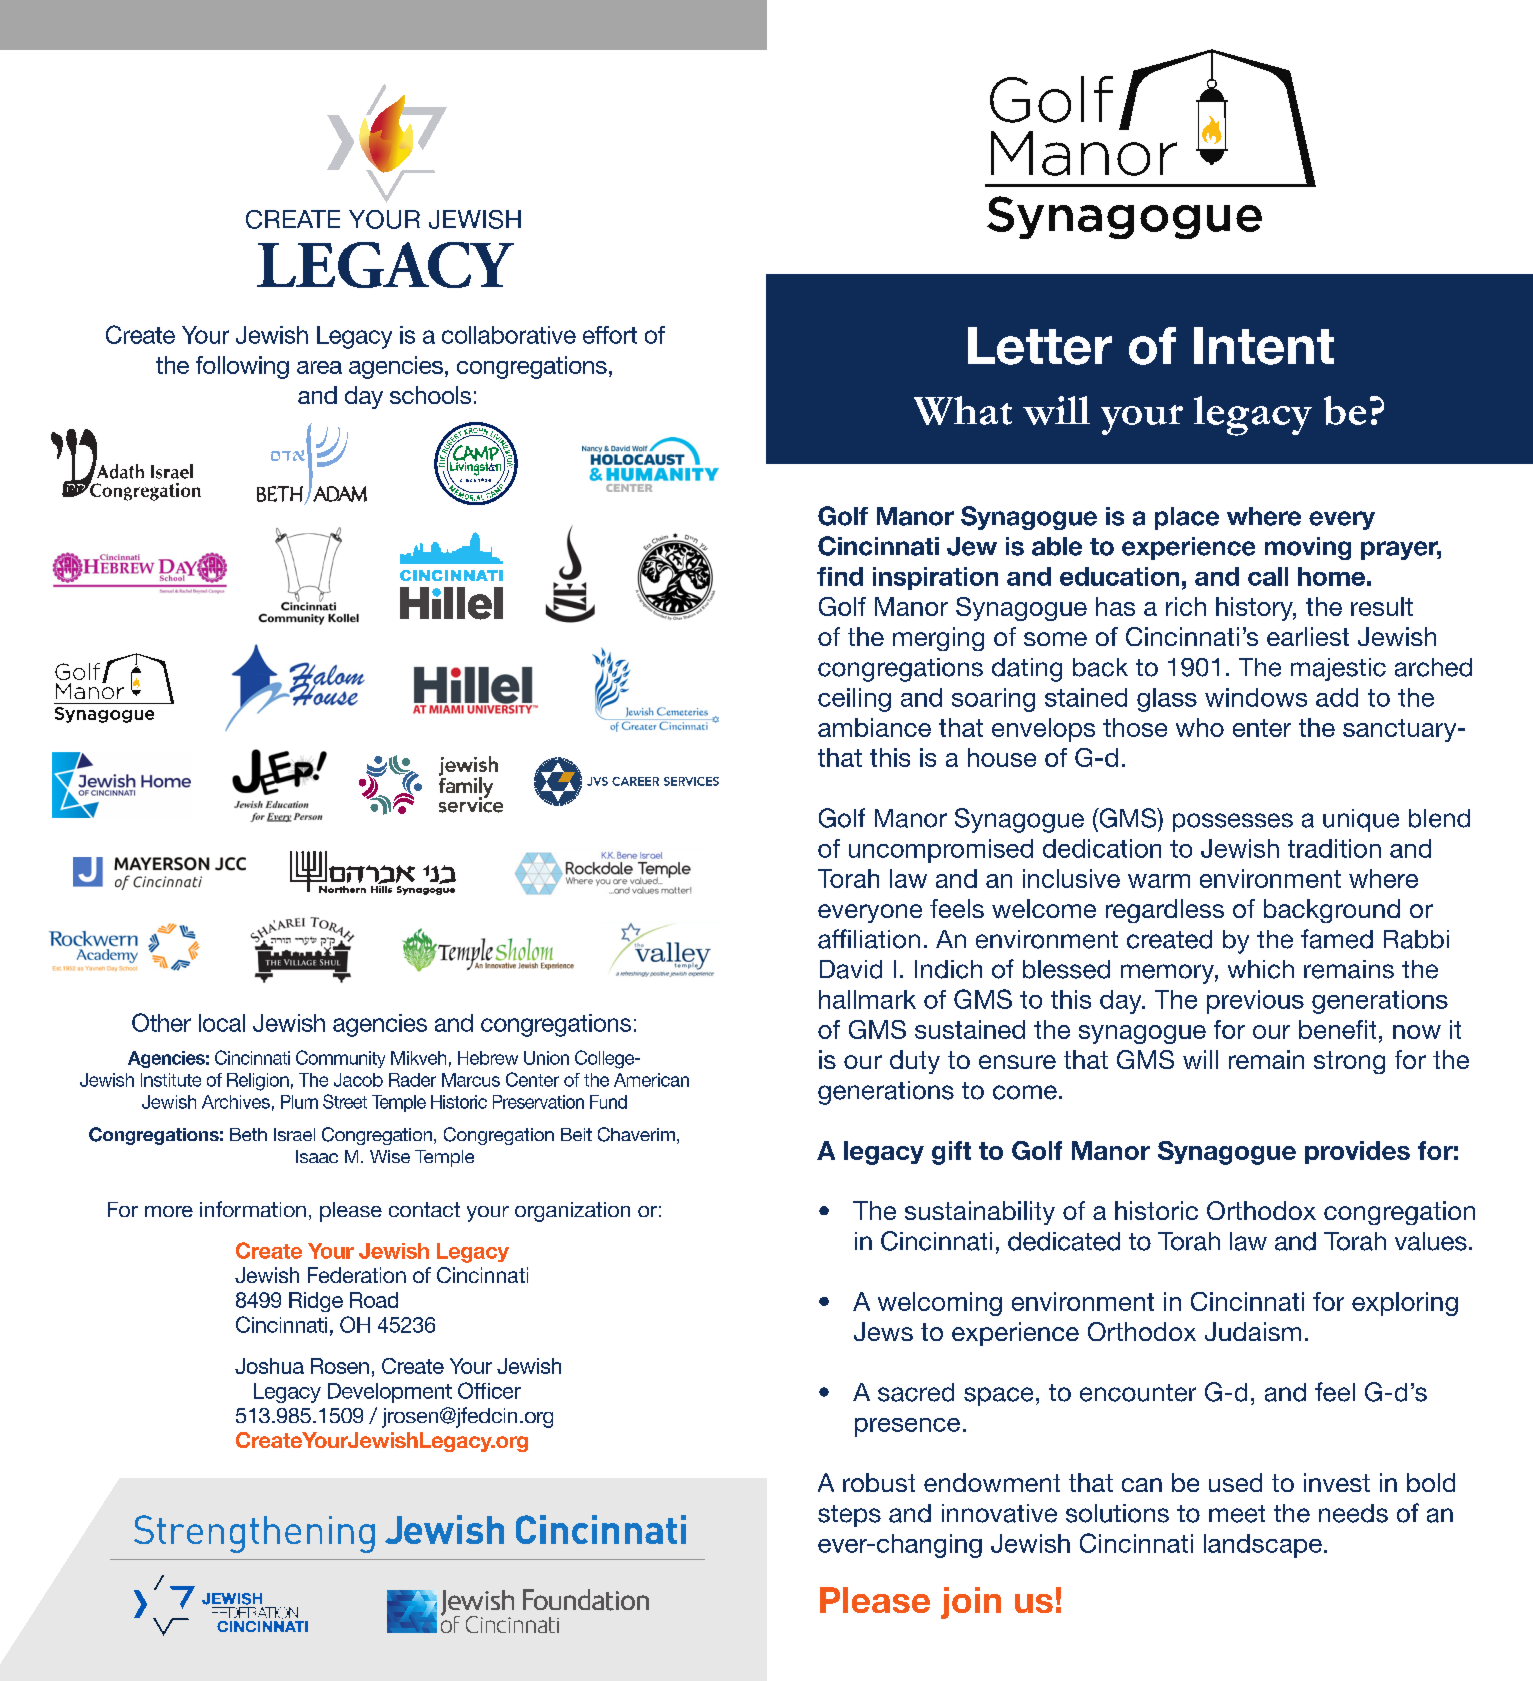  I want to click on possesses, so click(1233, 822).
